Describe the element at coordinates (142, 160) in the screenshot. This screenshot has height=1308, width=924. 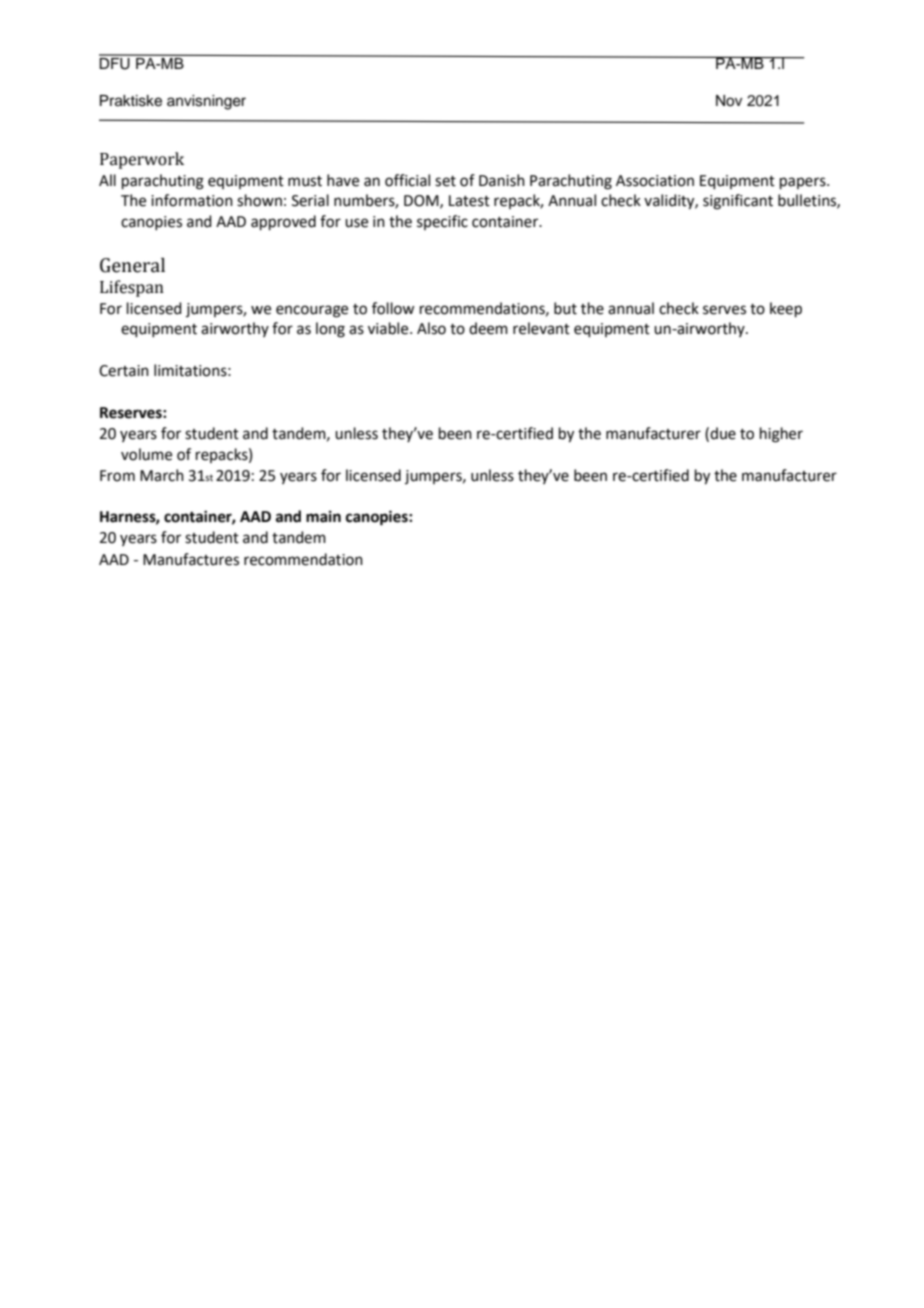
I see `Paperwork` at that location.
